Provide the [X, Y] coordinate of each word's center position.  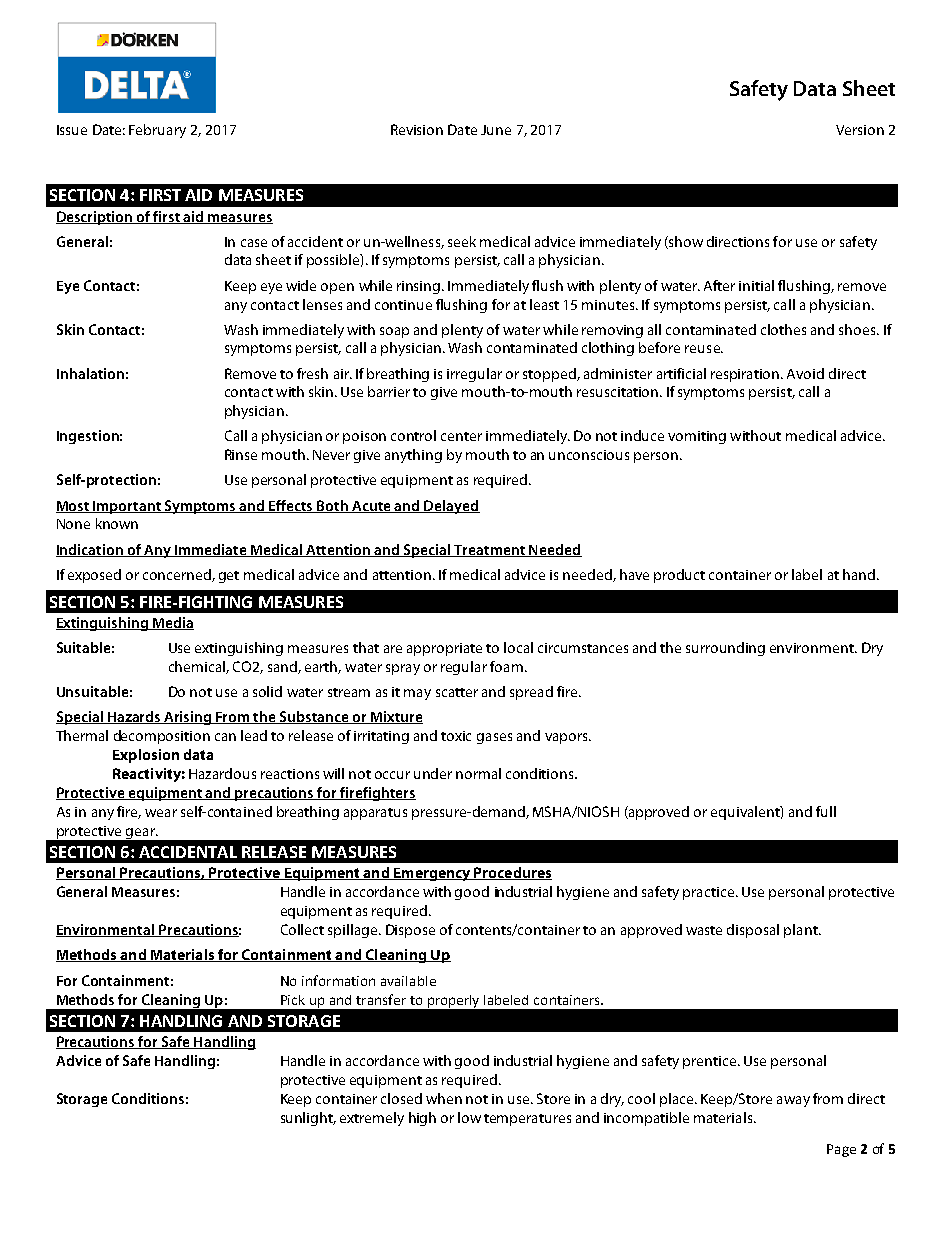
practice [710, 893]
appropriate [444, 649]
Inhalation [90, 373]
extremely [372, 1119]
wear [161, 813]
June [496, 130]
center [461, 436]
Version [860, 130]
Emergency [432, 874]
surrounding [725, 649]
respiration [746, 375]
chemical [198, 667]
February [157, 131]
